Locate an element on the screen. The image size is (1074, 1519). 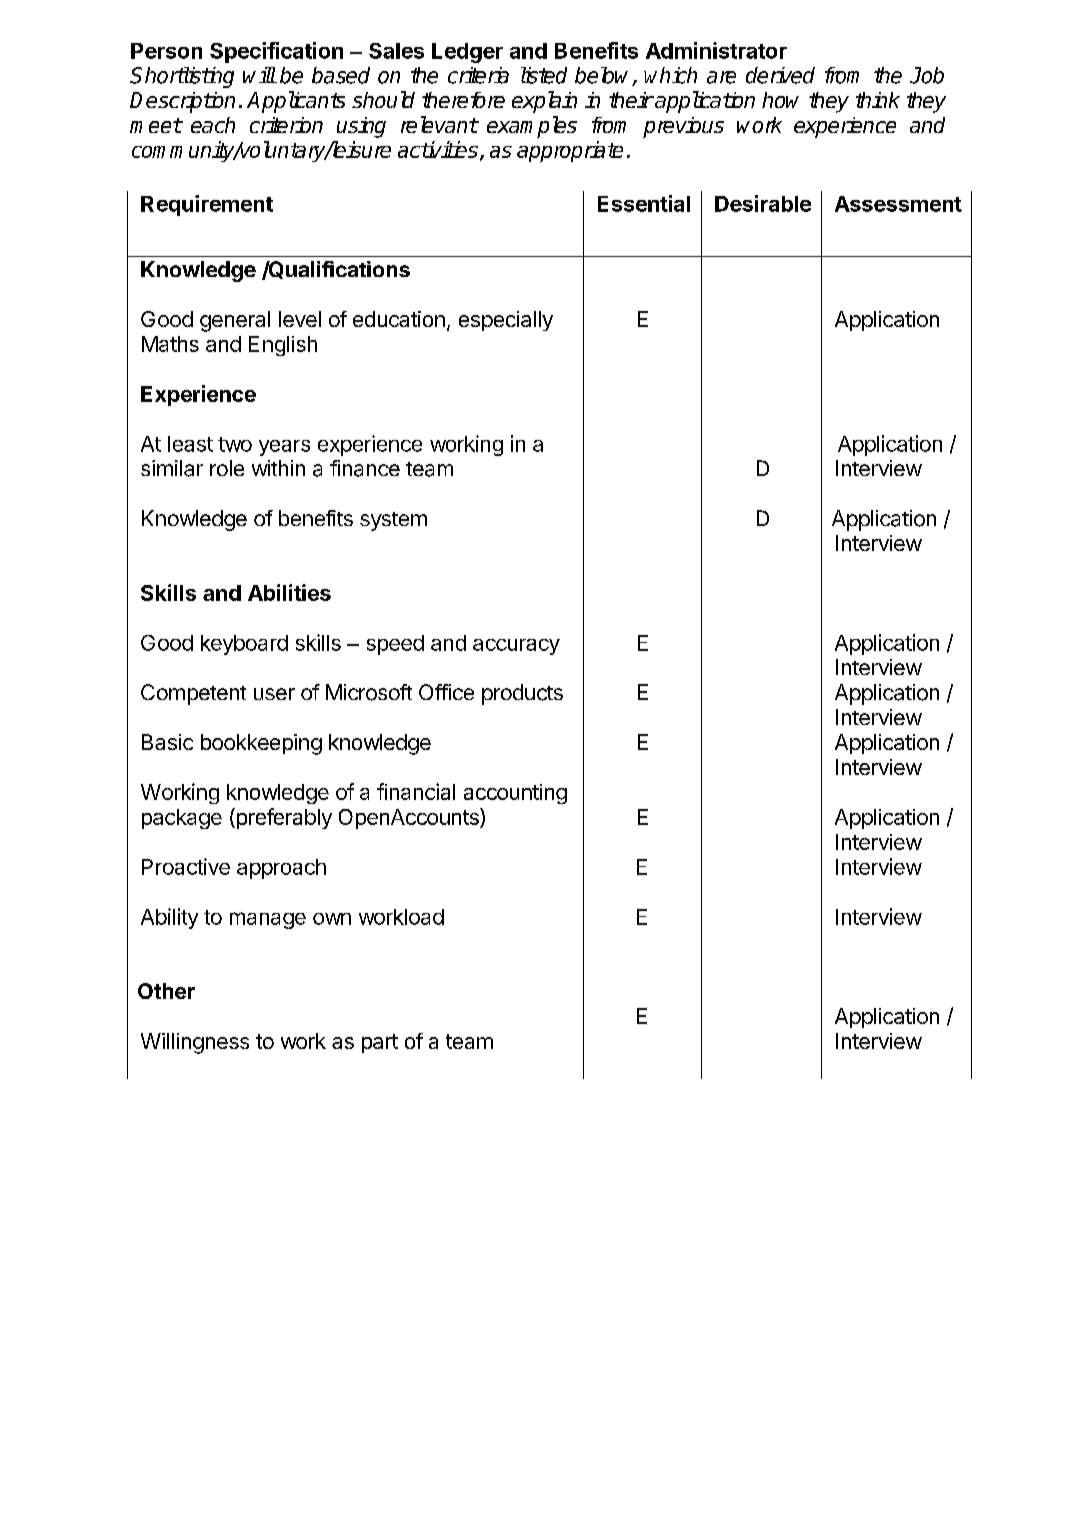
think is located at coordinates (878, 100).
